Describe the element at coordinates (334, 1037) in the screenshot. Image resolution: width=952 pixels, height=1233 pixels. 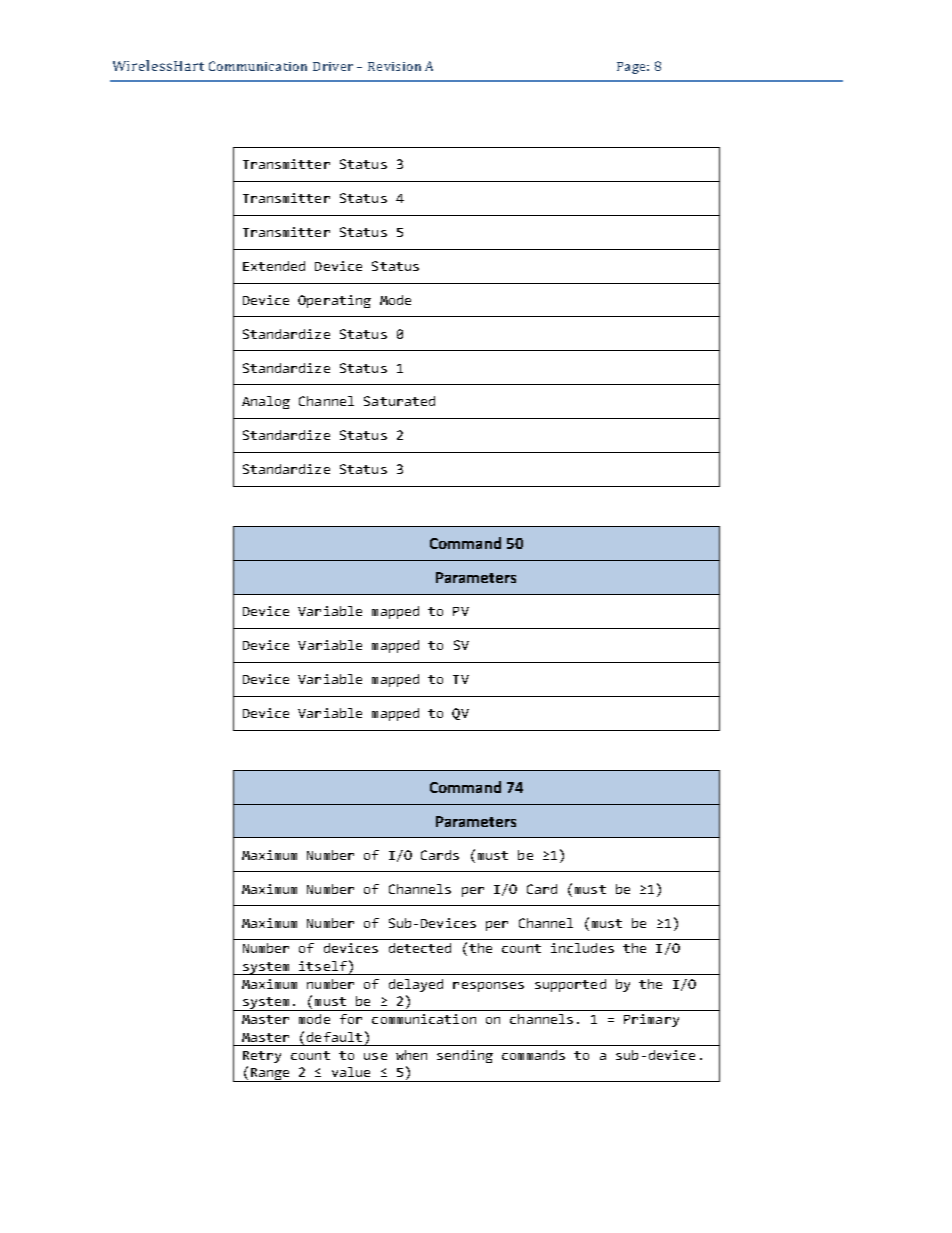
I see `default` at that location.
